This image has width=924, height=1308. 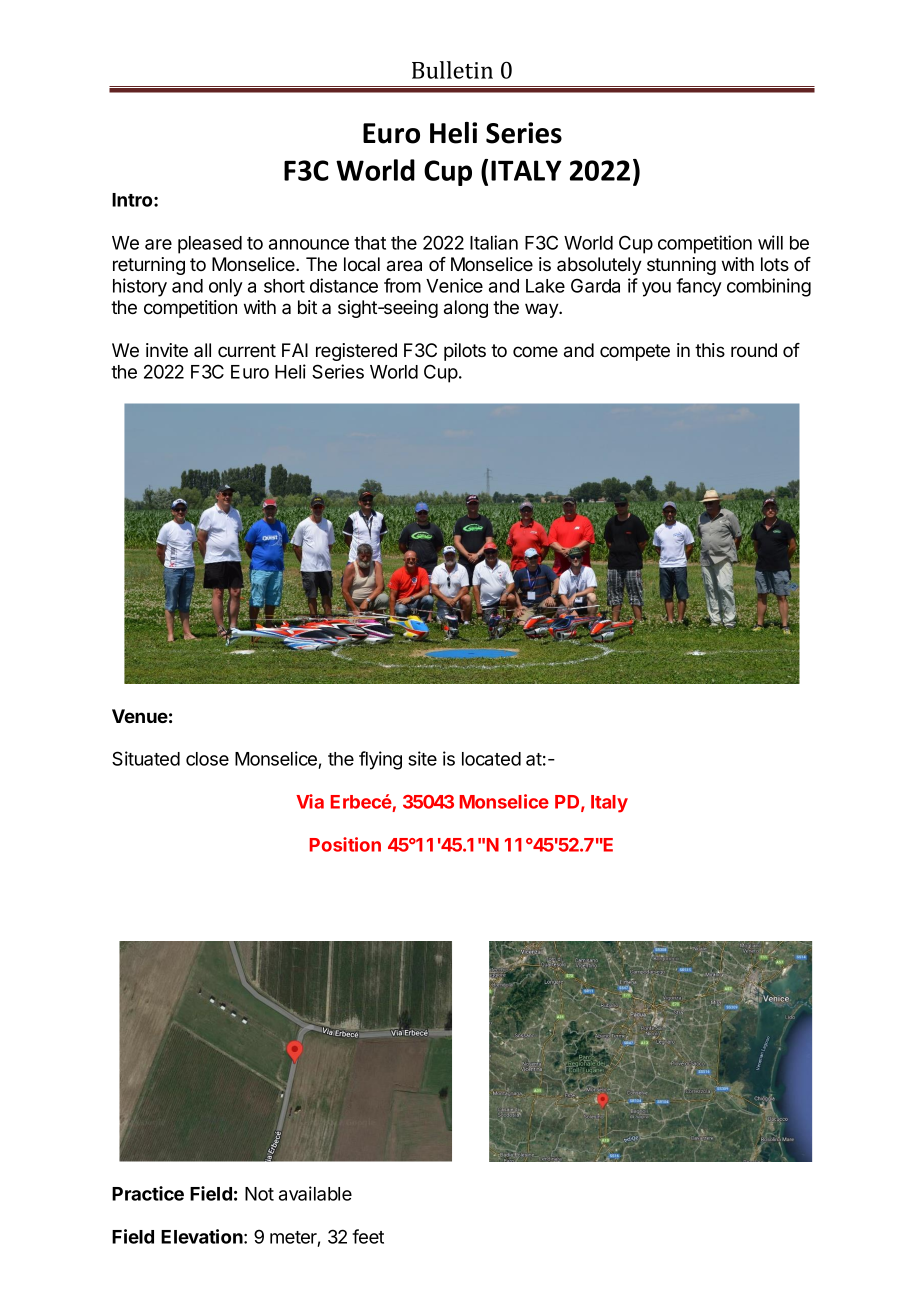 What do you see at coordinates (259, 1194) in the image?
I see `Not` at bounding box center [259, 1194].
